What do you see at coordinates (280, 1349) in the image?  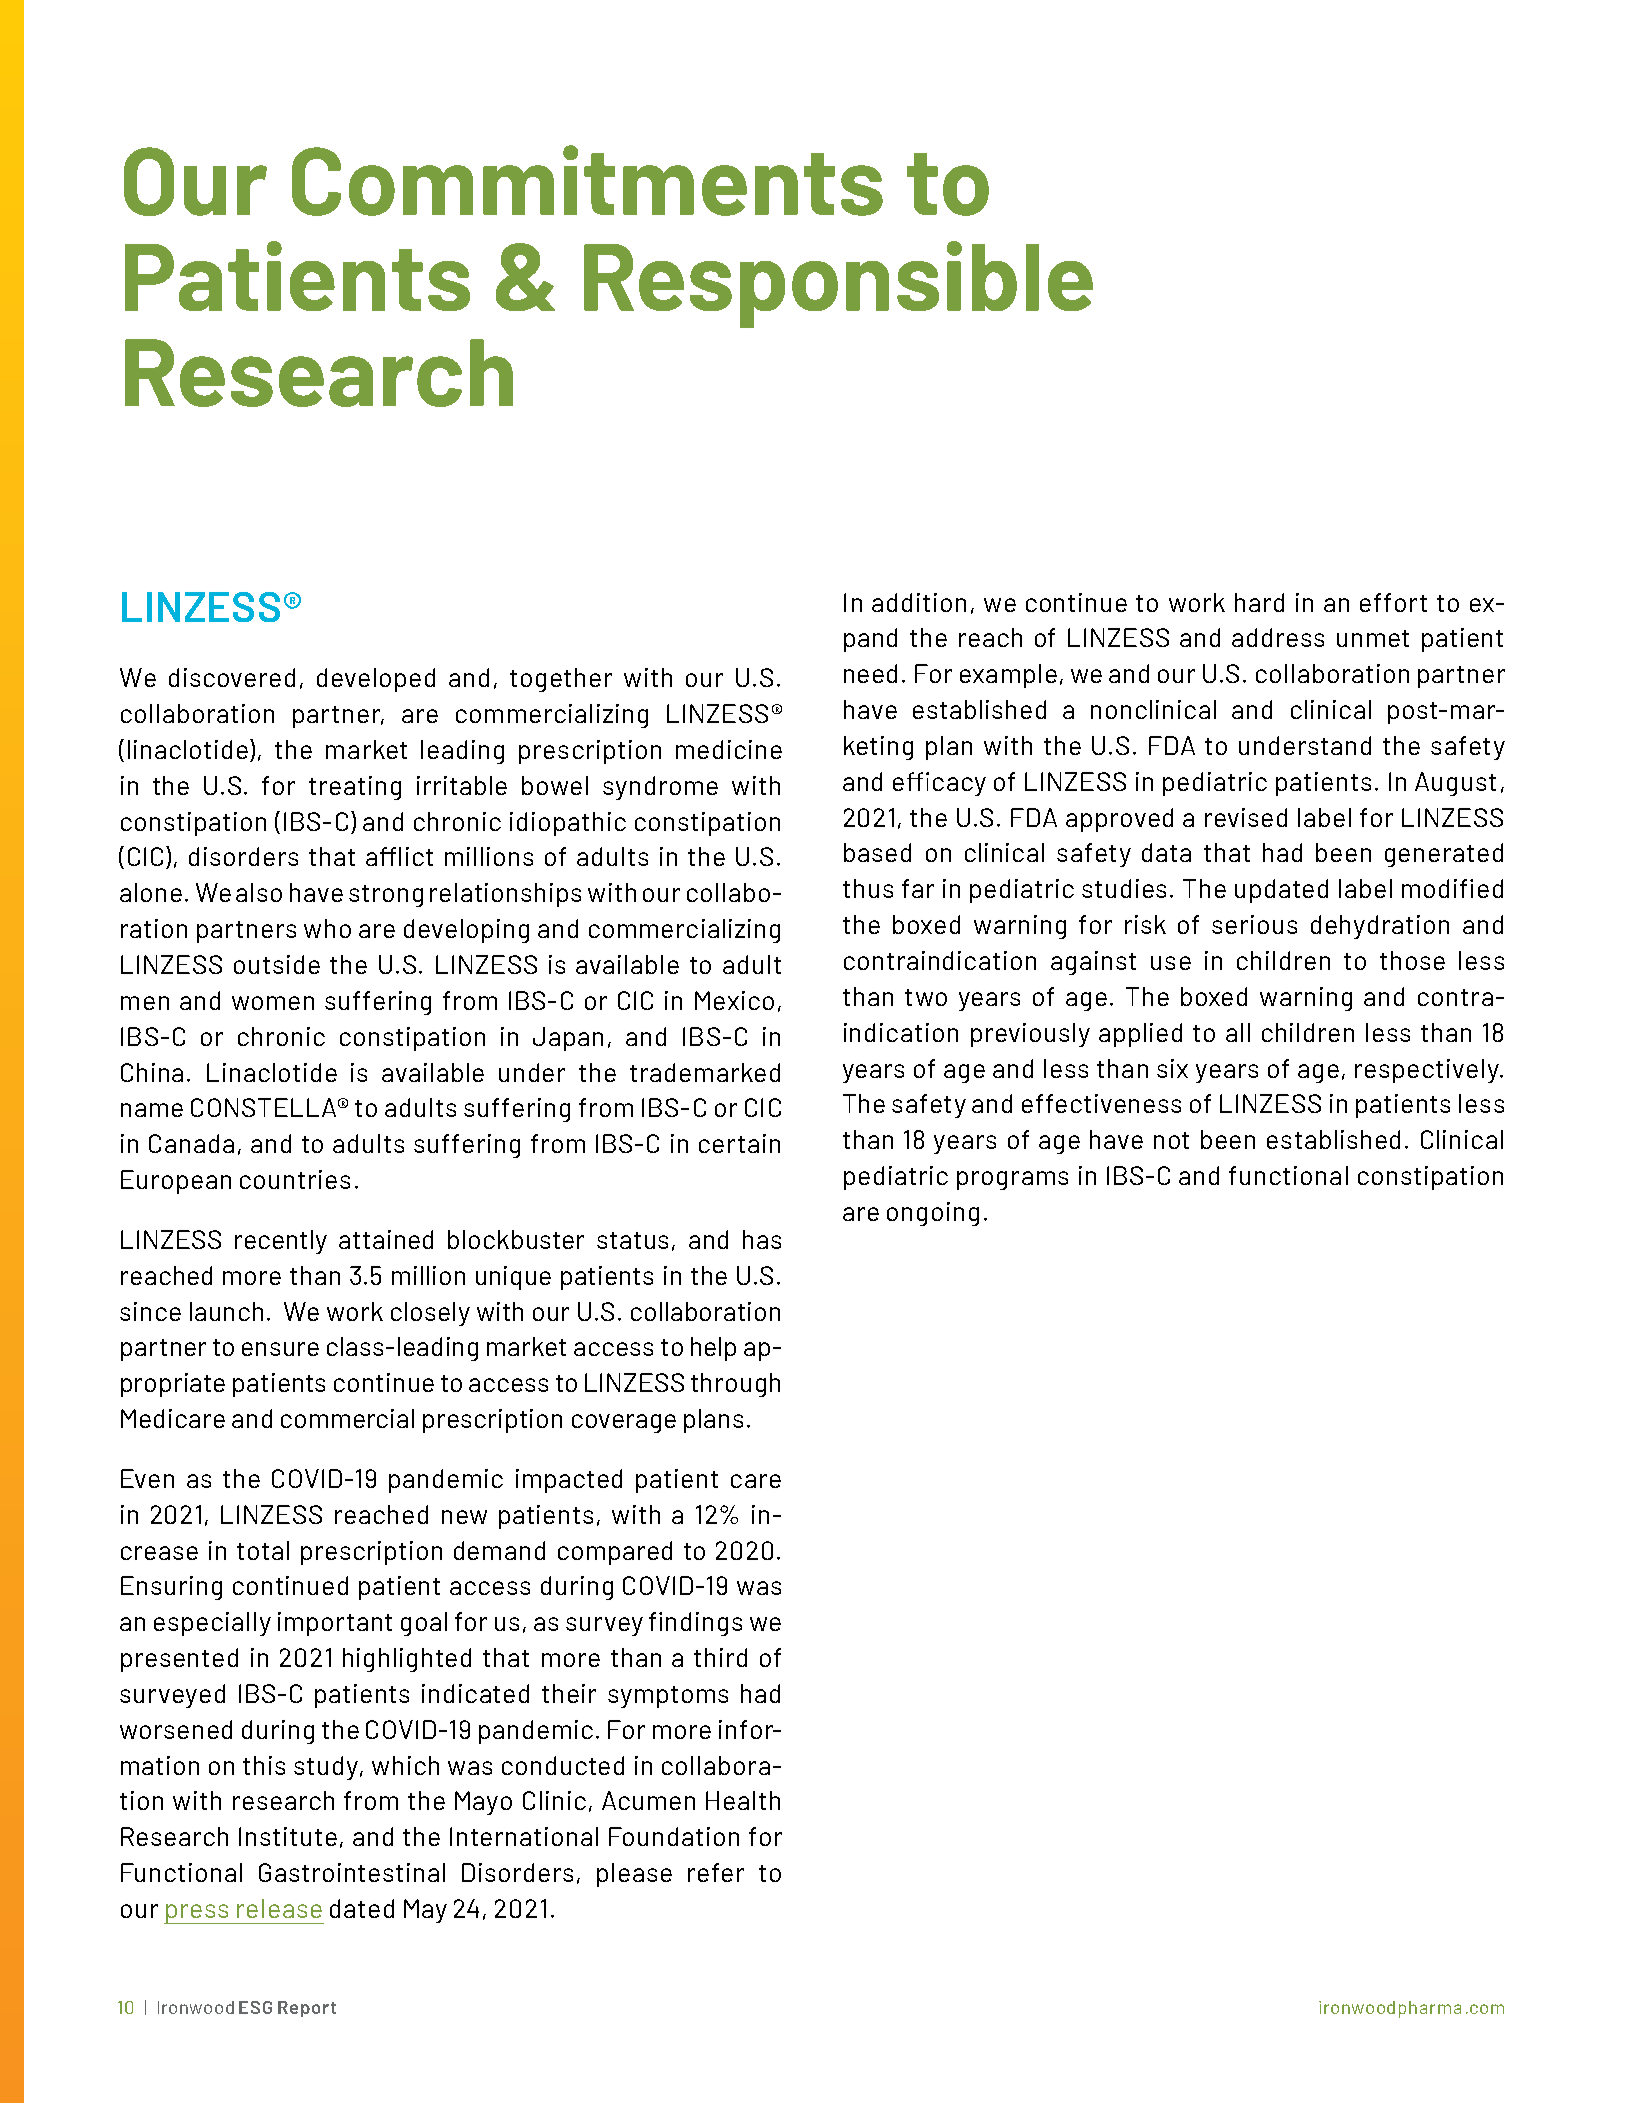 I see `ensure` at bounding box center [280, 1349].
